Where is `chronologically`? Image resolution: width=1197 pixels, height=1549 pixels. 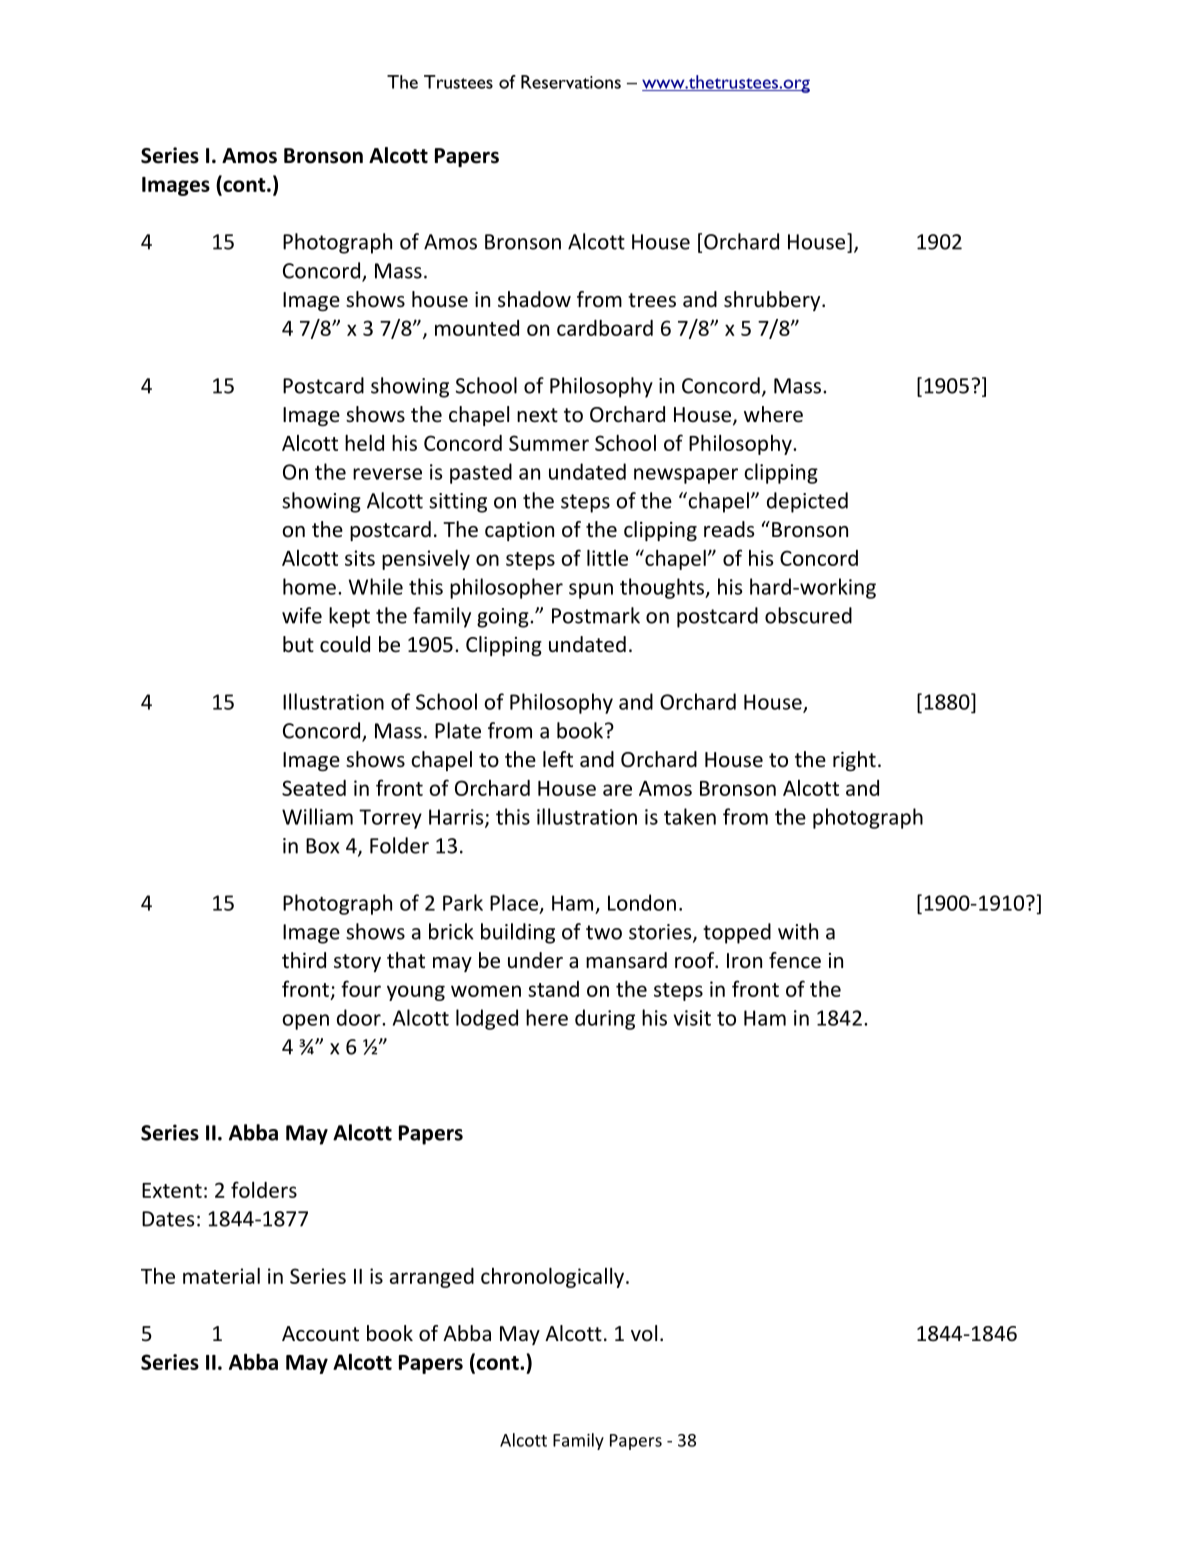
chronologically is located at coordinates (554, 1277).
